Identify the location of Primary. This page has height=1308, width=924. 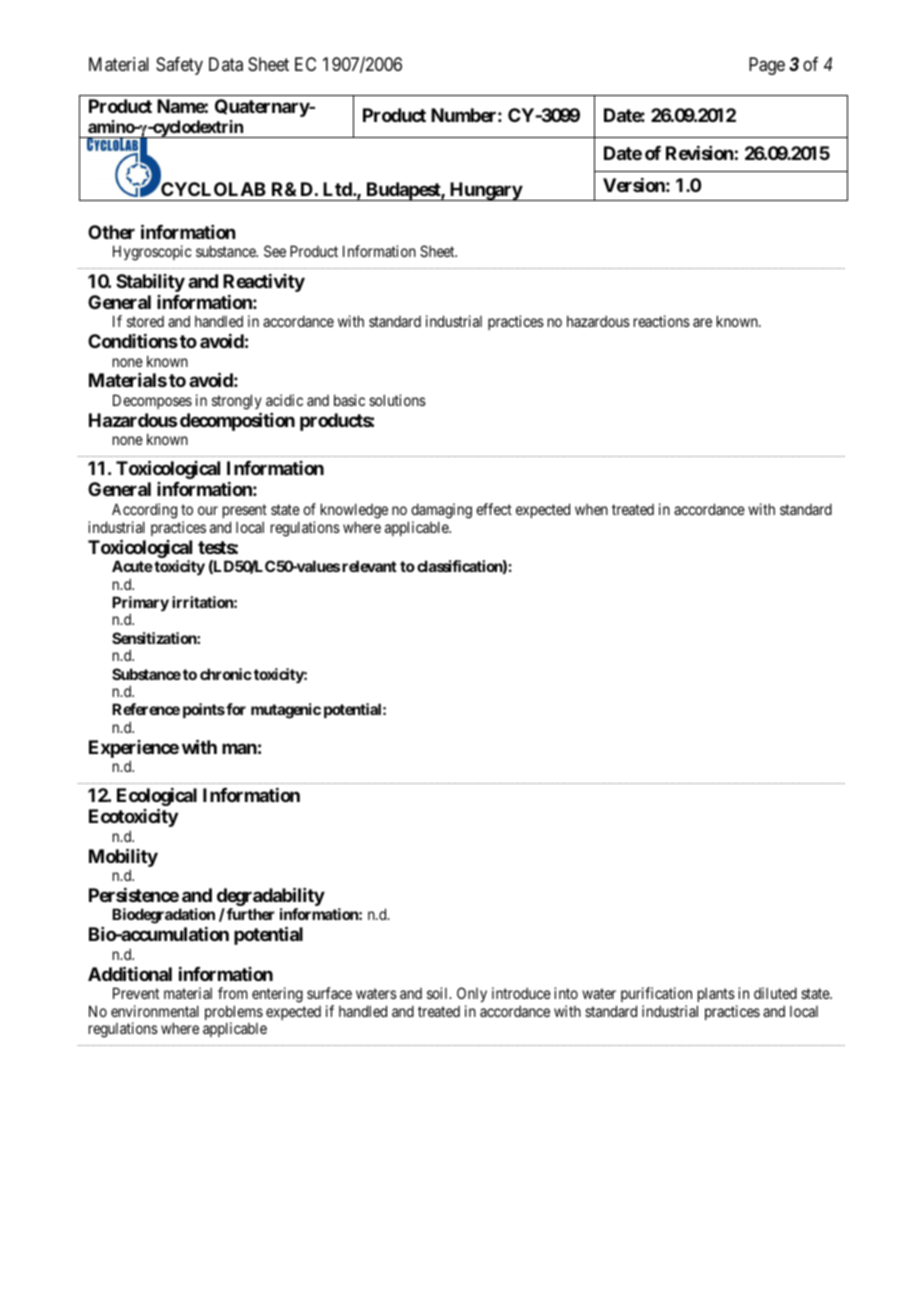
(140, 605).
